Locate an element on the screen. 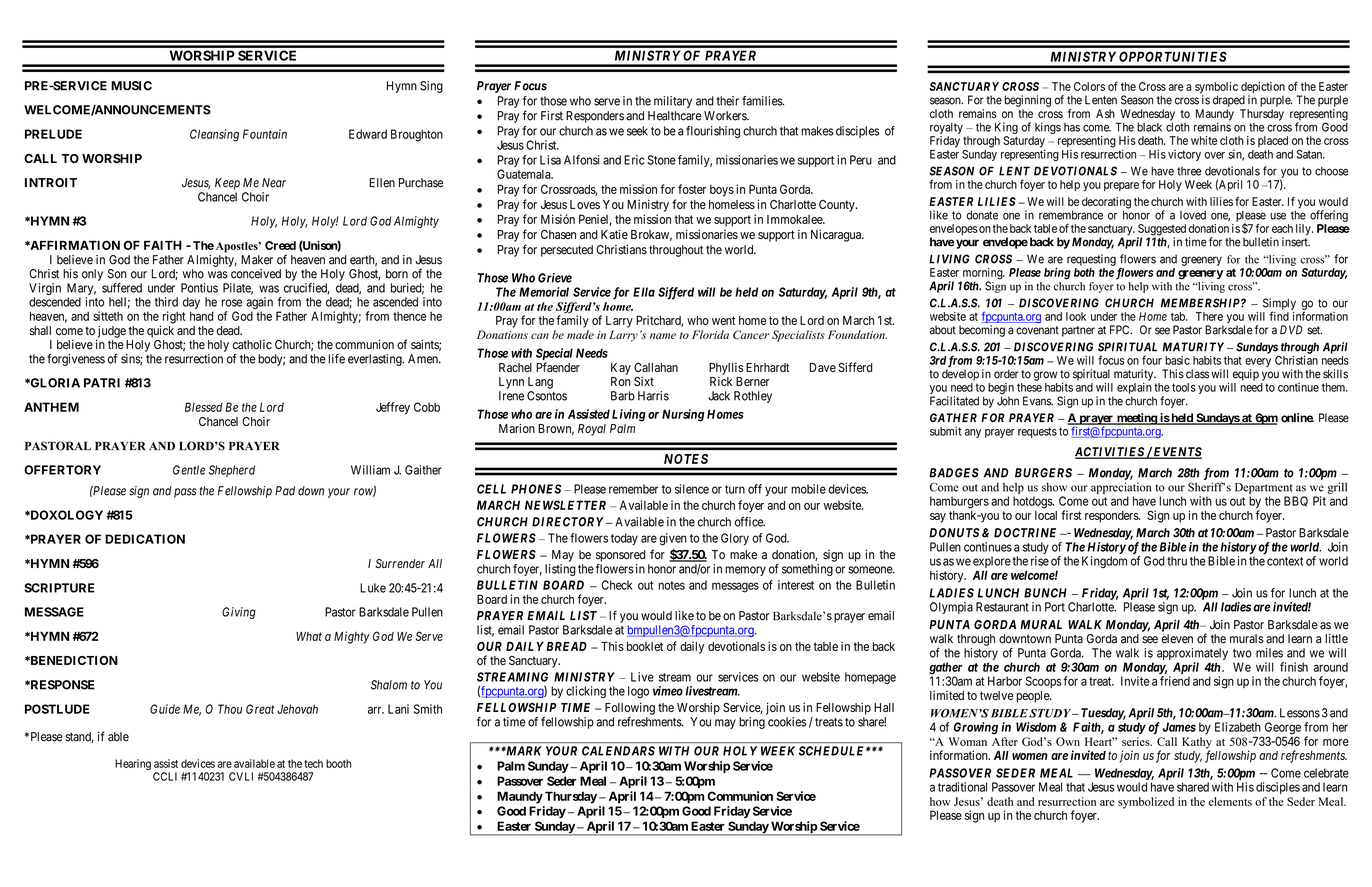 Image resolution: width=1372 pixels, height=887 pixels. silence is located at coordinates (692, 489).
